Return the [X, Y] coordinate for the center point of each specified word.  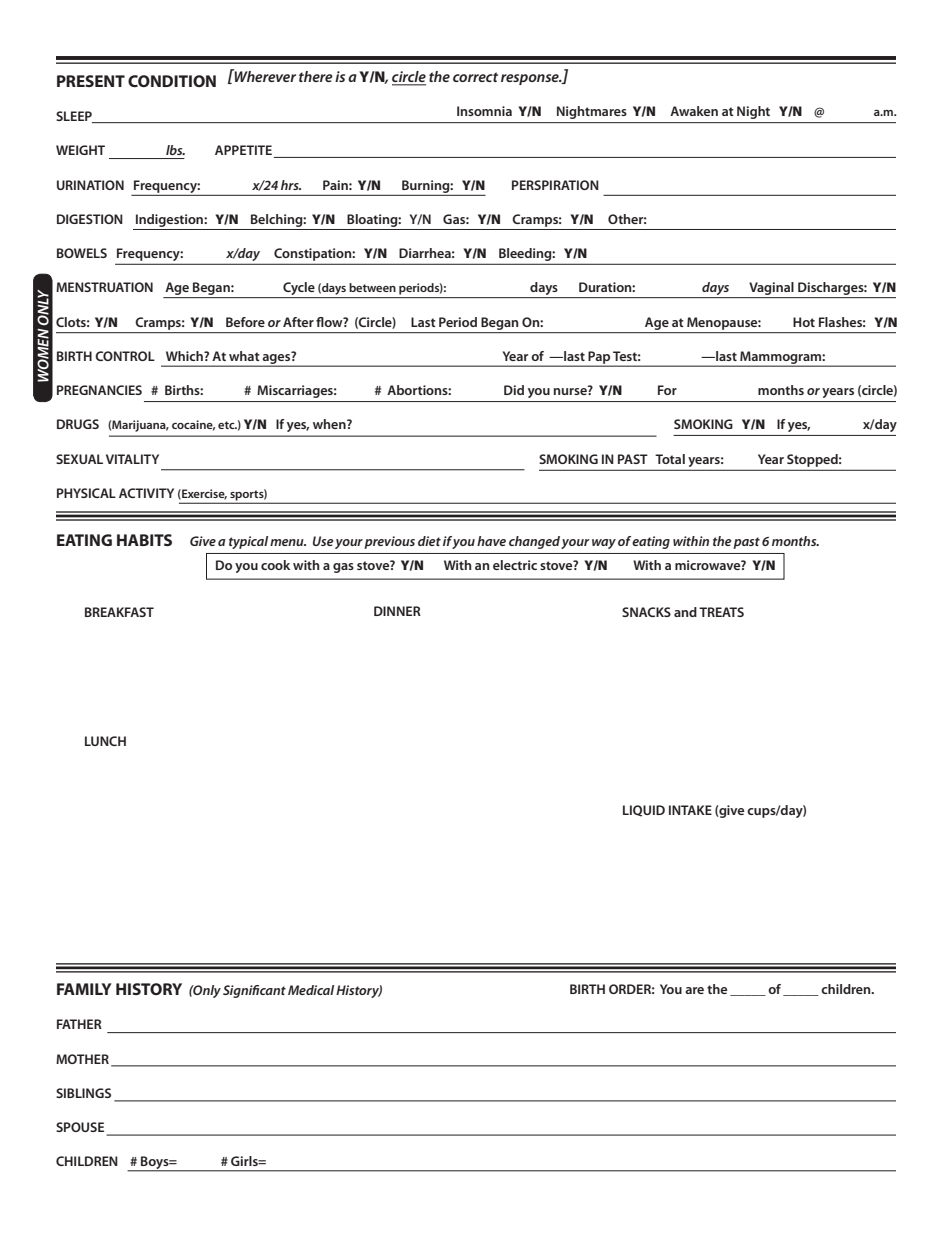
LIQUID [644, 811]
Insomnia [484, 111]
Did [514, 390]
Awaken [694, 111]
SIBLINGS [83, 1093]
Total [670, 459]
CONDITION [172, 81]
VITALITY [132, 459]
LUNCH [105, 741]
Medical [311, 990]
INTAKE [690, 810]
